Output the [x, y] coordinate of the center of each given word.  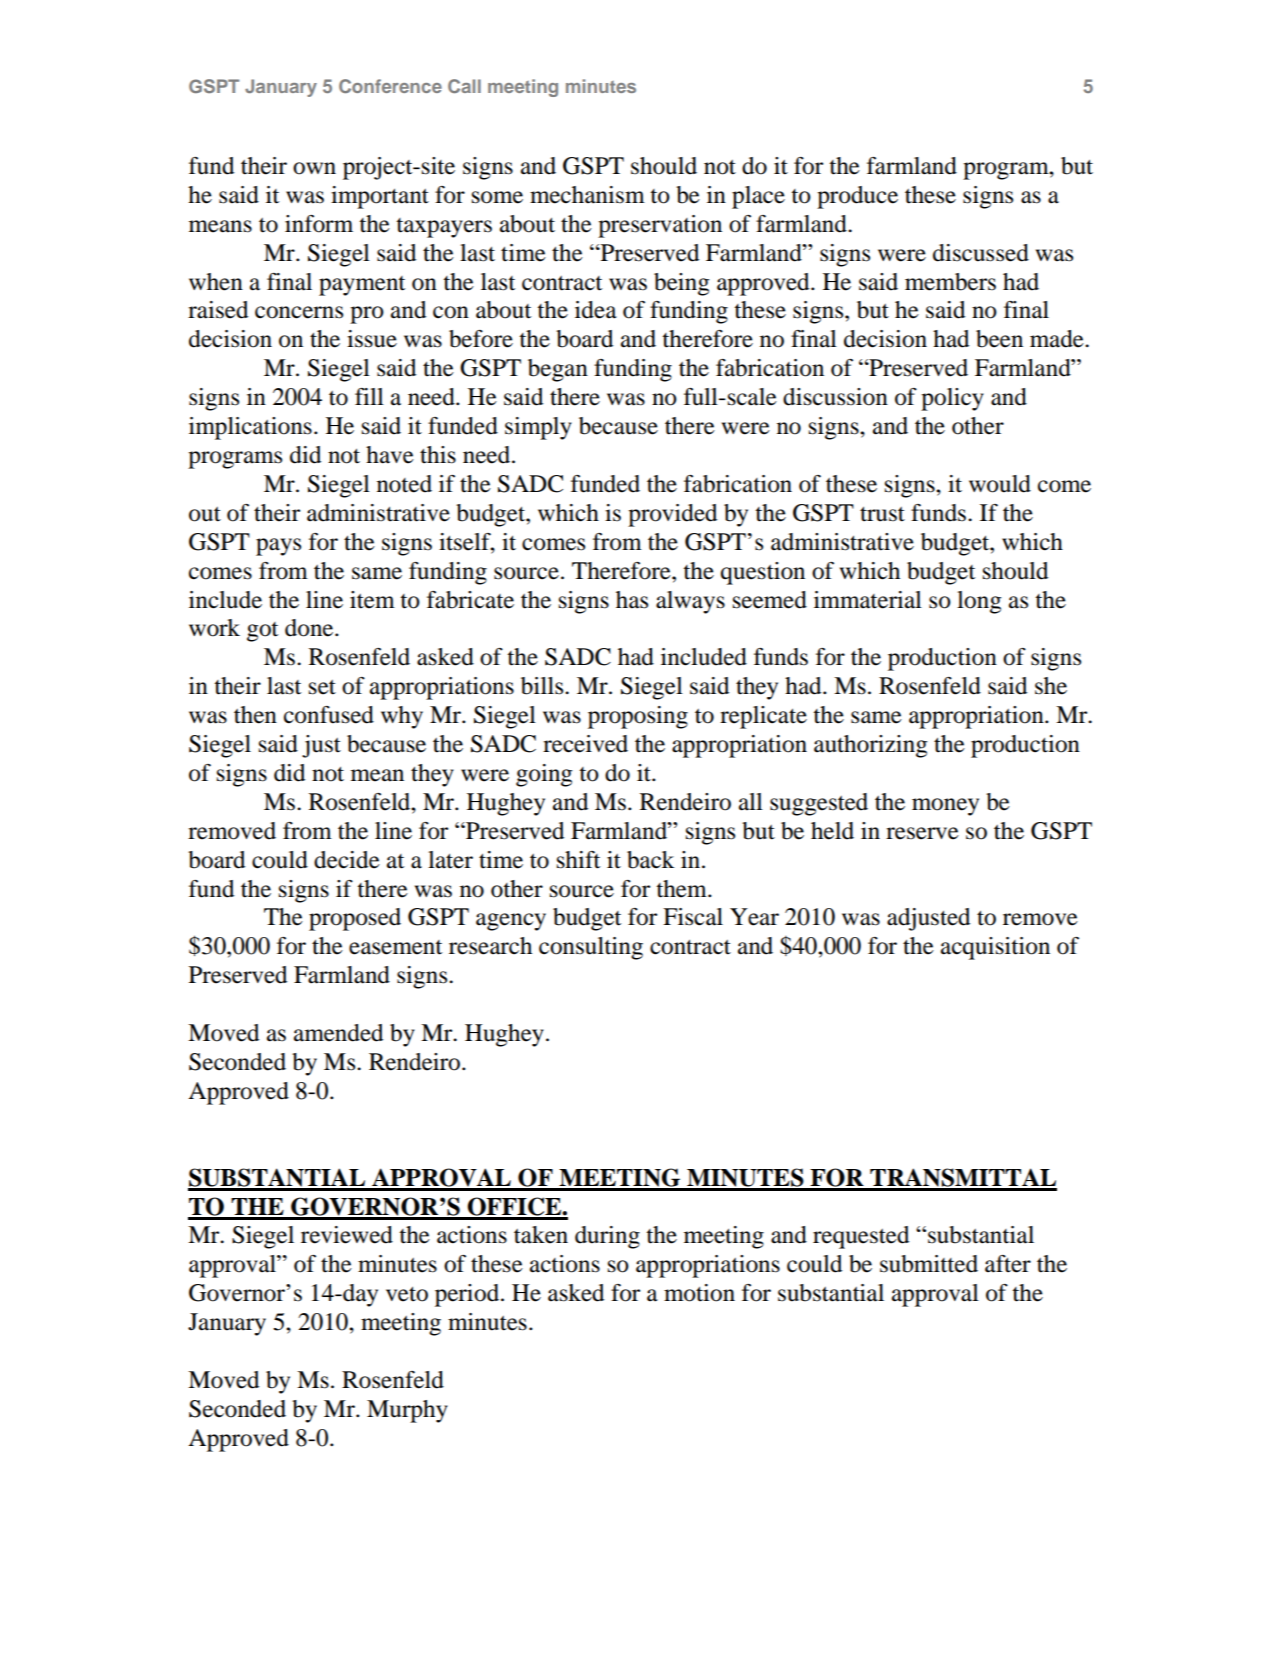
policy [952, 399]
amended [338, 1033]
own [314, 168]
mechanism [587, 195]
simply [538, 428]
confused [329, 715]
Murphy [407, 1411]
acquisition [995, 948]
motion [699, 1293]
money [945, 807]
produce [857, 197]
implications [250, 428]
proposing [638, 717]
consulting [591, 948]
